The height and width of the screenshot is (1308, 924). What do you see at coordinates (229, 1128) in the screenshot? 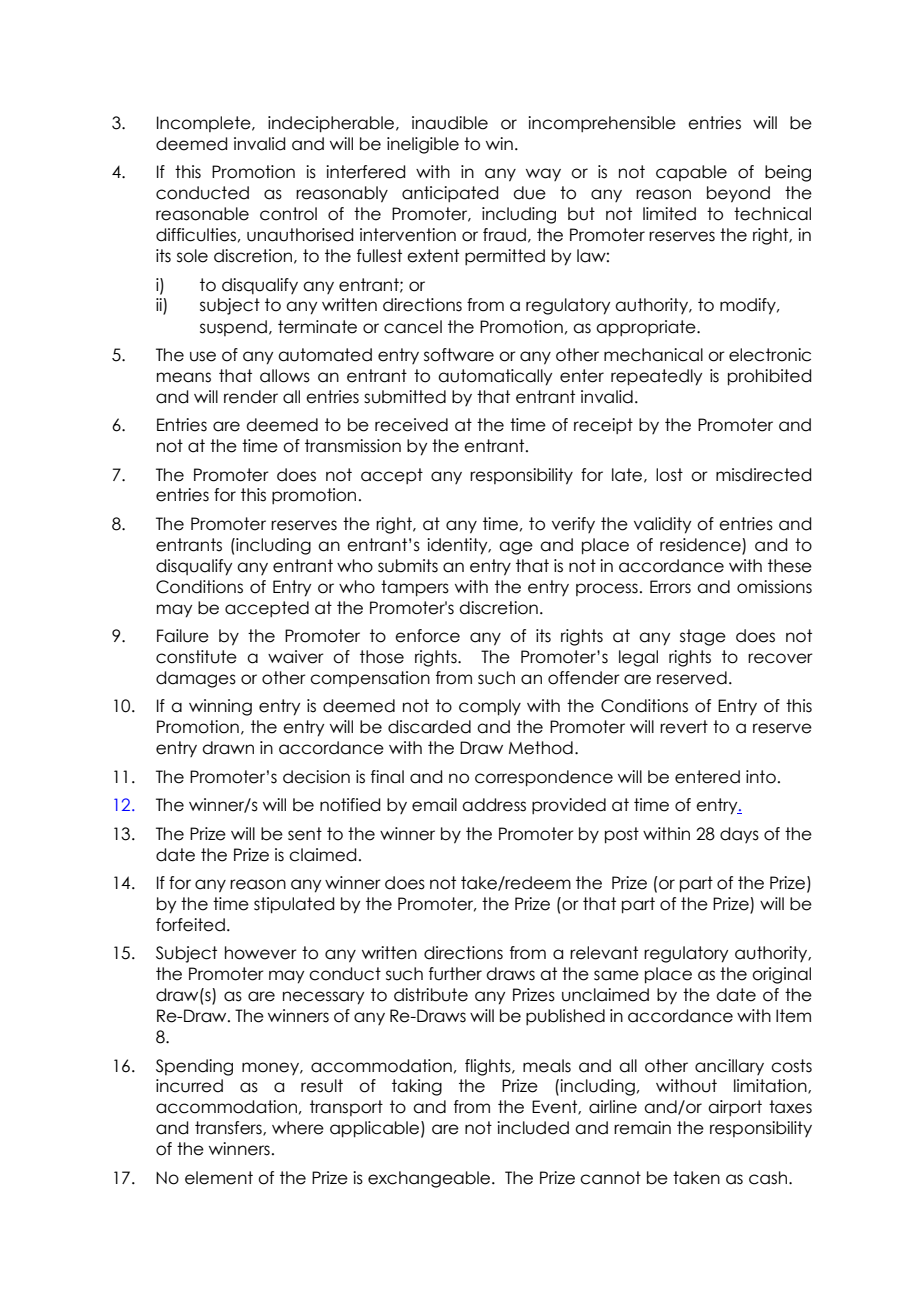
I see `transfers` at bounding box center [229, 1128].
